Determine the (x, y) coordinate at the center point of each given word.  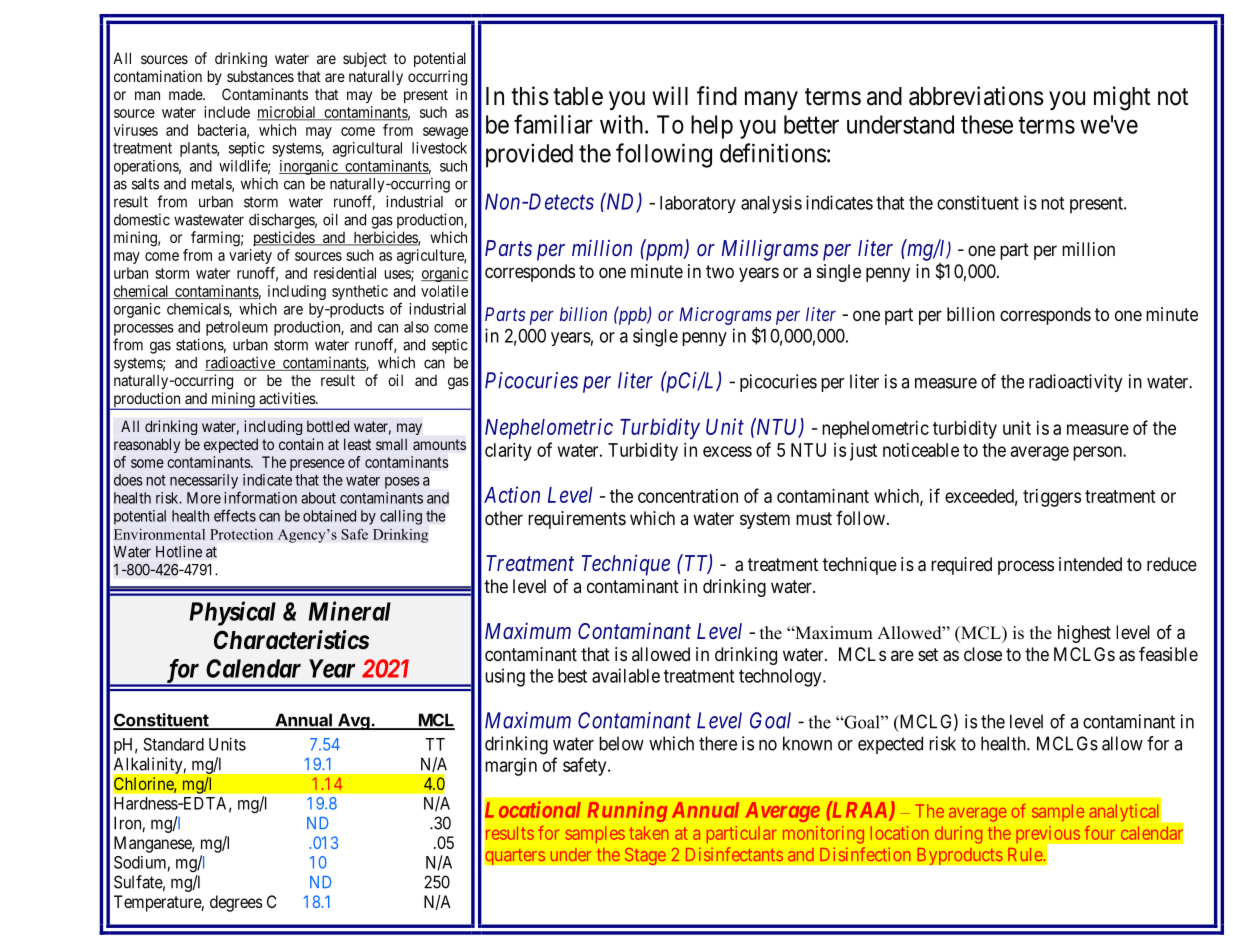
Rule (1026, 854)
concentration (688, 496)
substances (260, 76)
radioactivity (1076, 383)
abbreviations (976, 96)
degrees (236, 903)
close (983, 654)
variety (250, 256)
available (626, 675)
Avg (354, 721)
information (260, 497)
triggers (1052, 498)
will (670, 95)
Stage (645, 856)
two (720, 271)
